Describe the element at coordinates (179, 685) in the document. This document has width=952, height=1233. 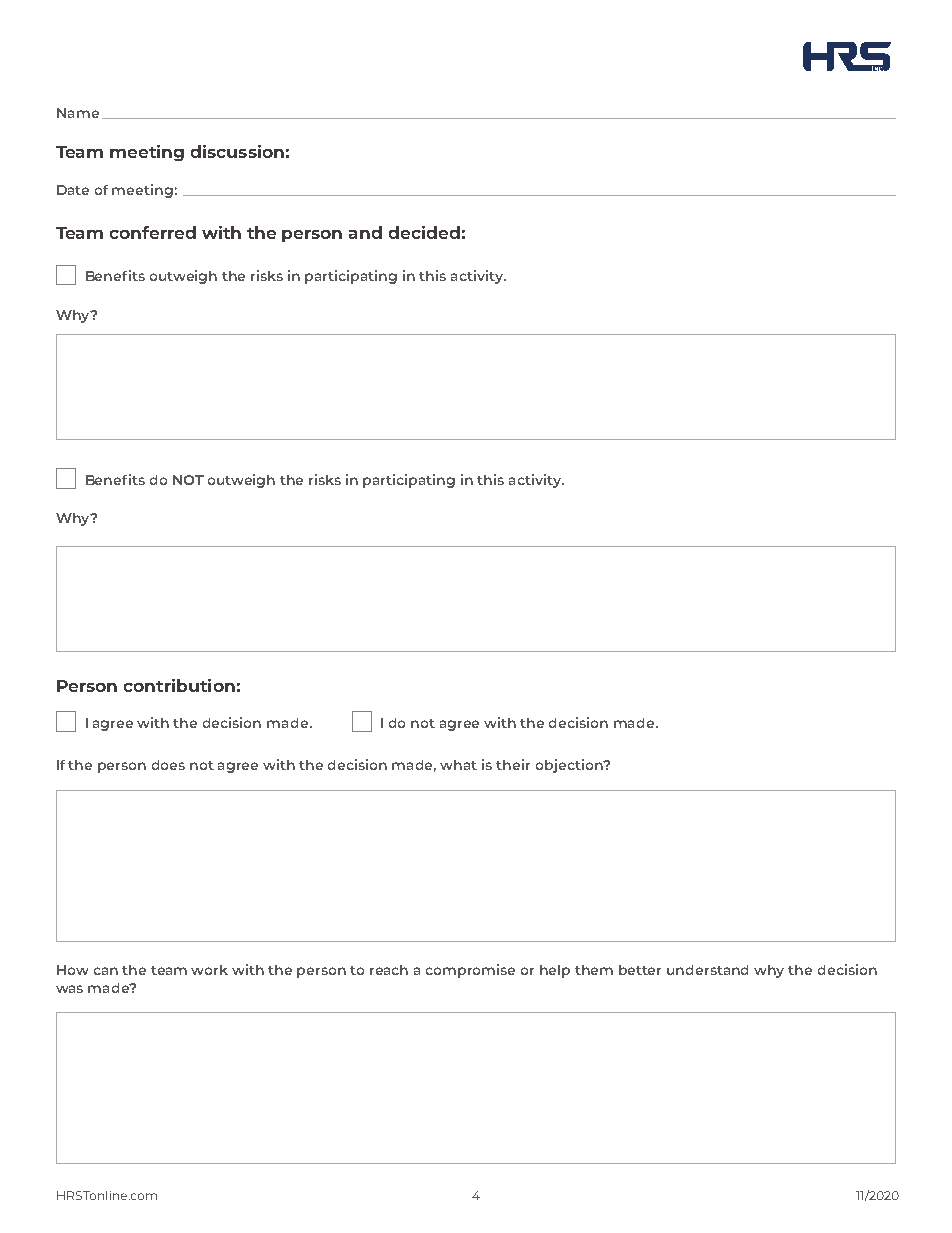
I see `contribution` at that location.
